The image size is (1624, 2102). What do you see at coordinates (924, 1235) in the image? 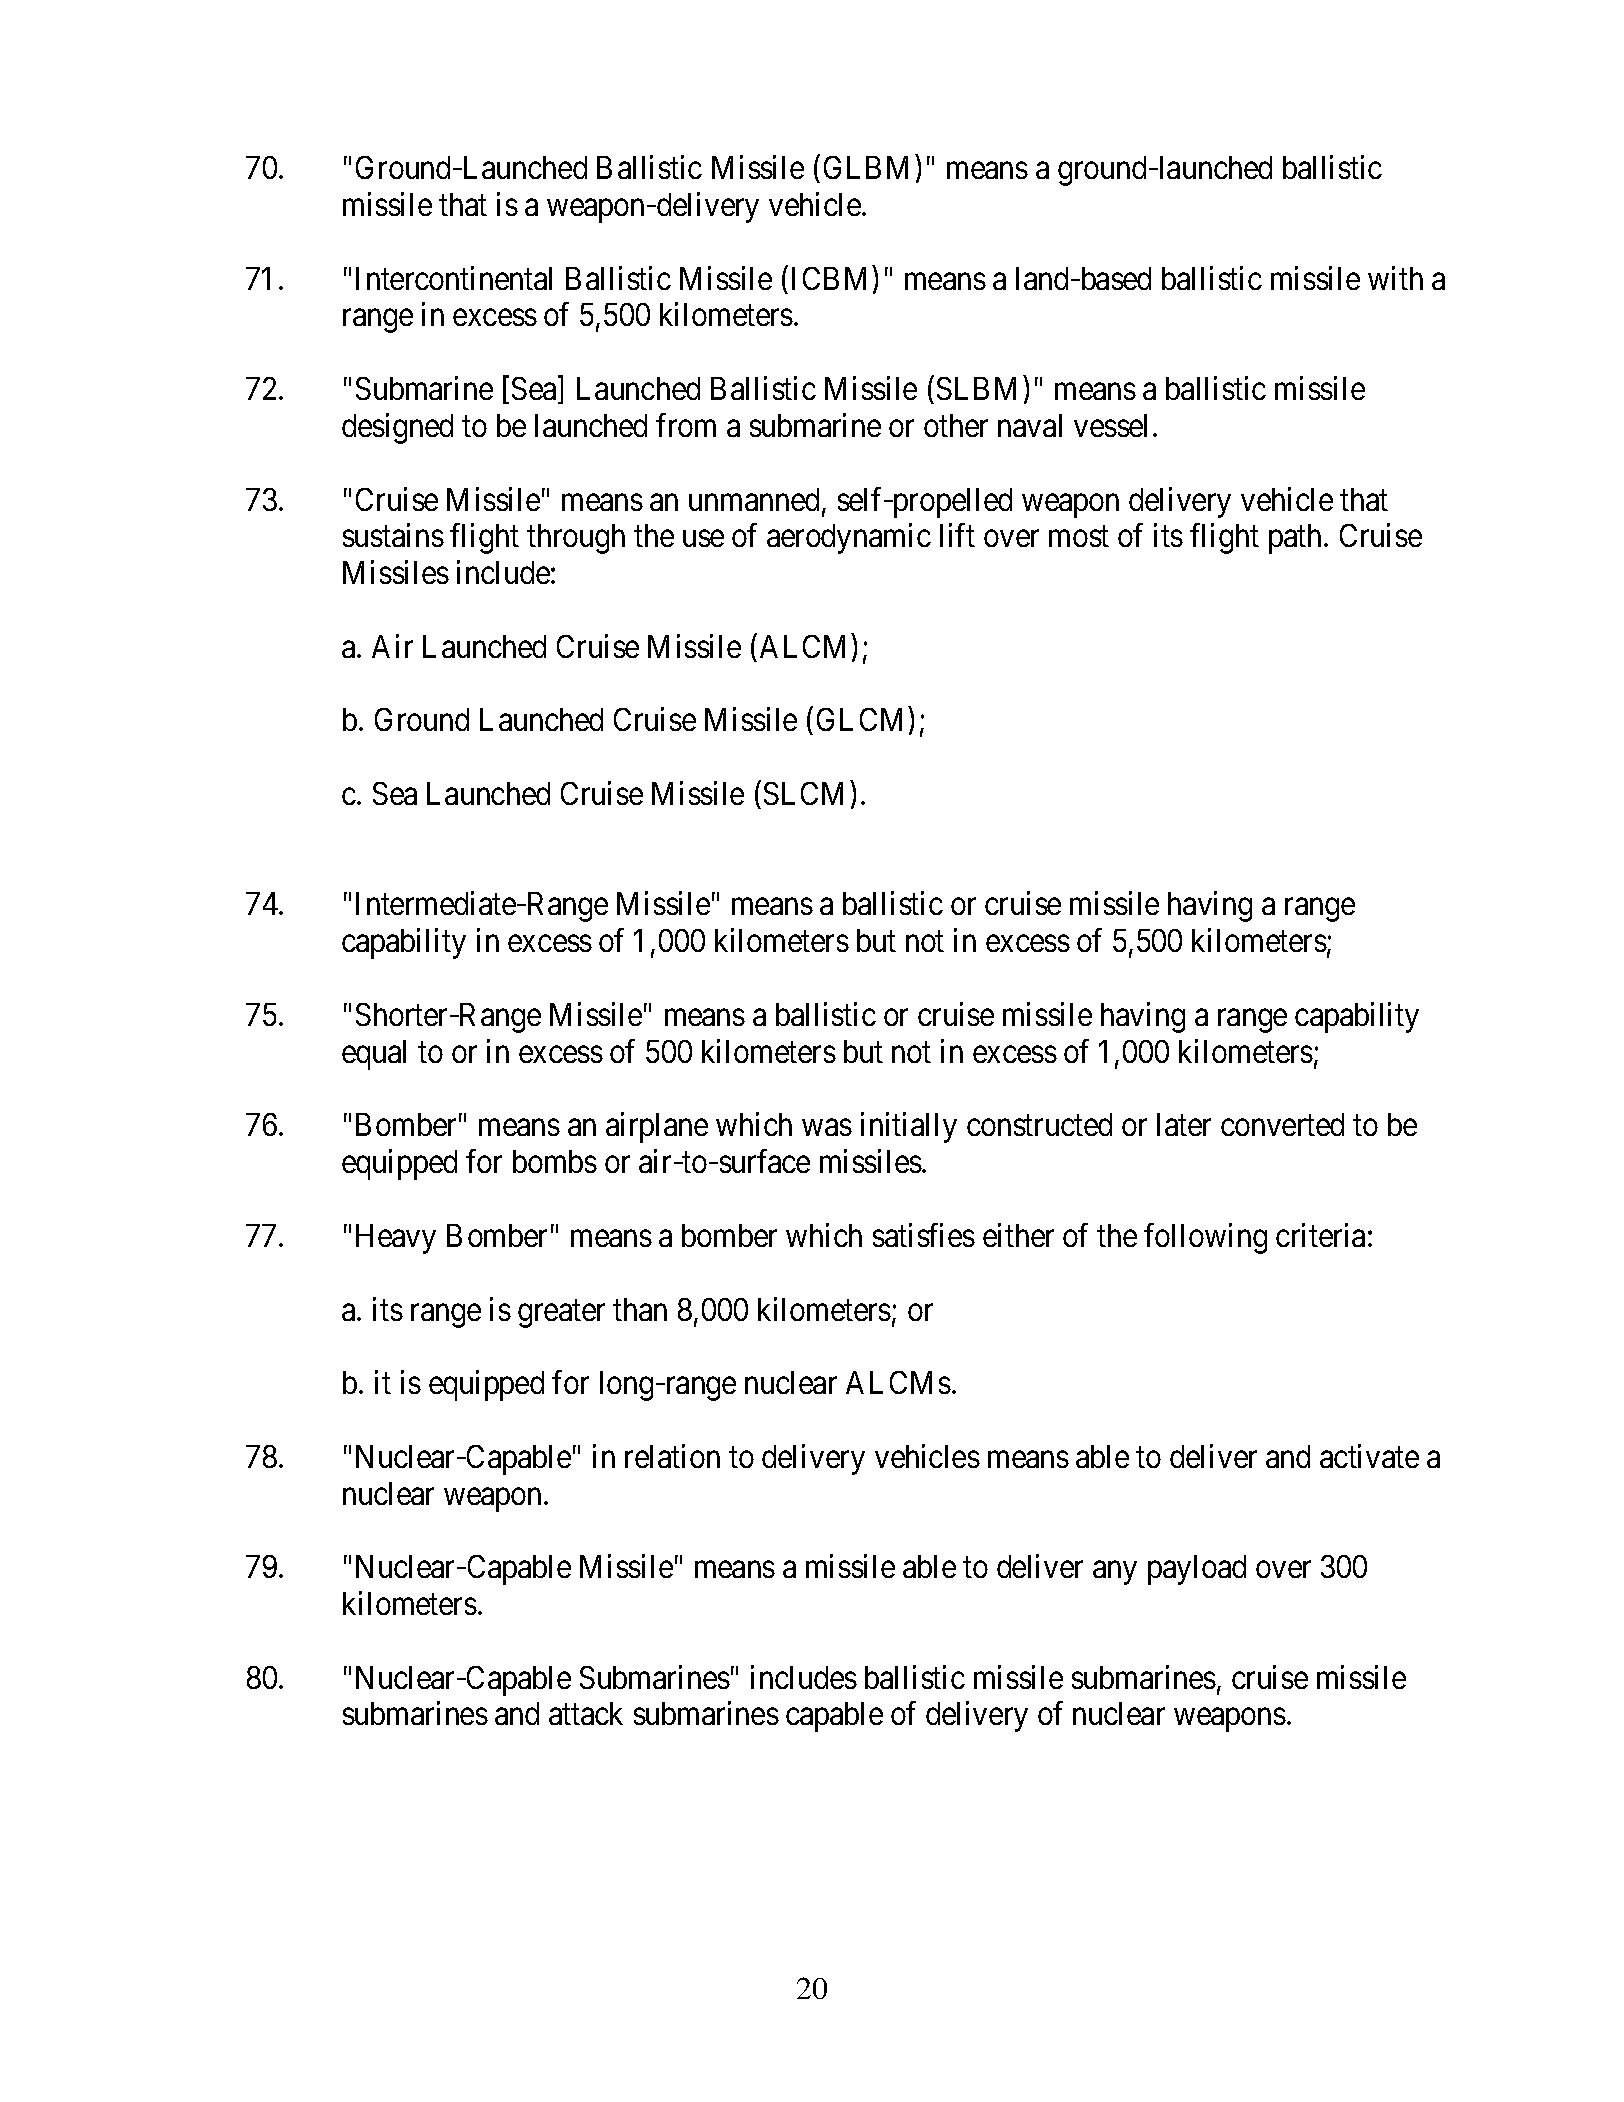
I see `satisfies` at bounding box center [924, 1235].
